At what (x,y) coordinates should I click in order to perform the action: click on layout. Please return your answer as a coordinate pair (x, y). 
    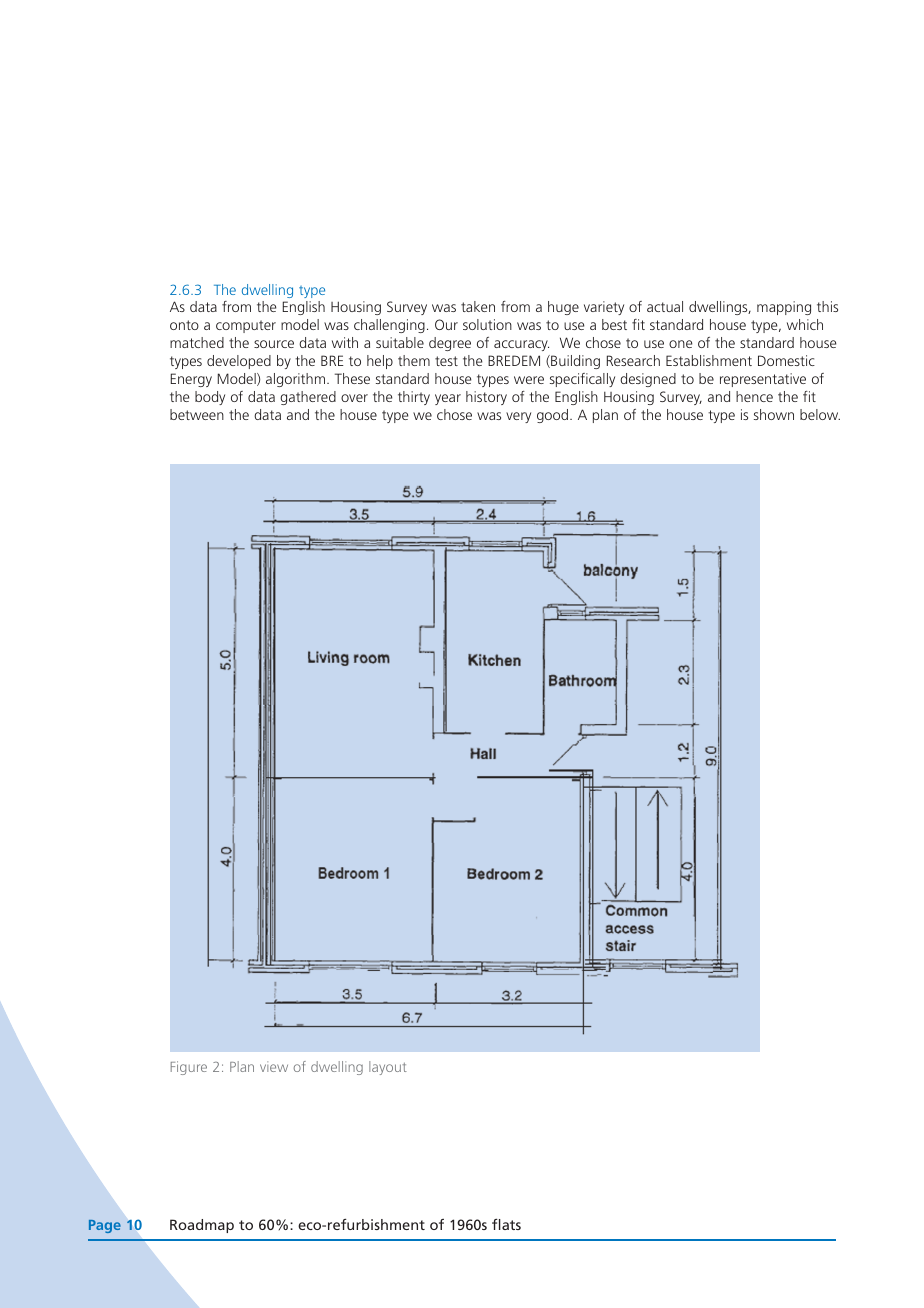
    Looking at the image, I should click on (388, 1068).
